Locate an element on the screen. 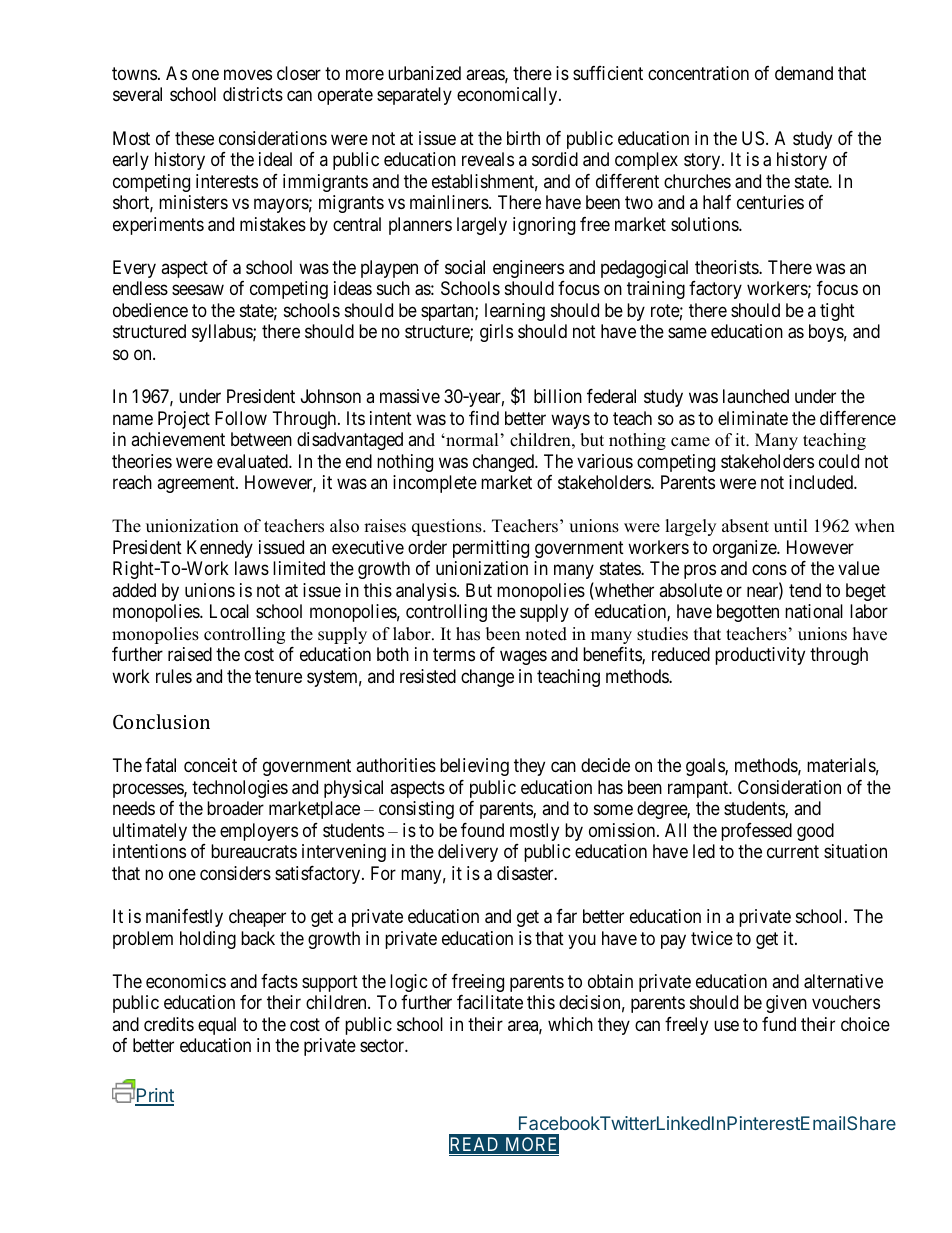 The width and height of the screenshot is (952, 1233). demand is located at coordinates (804, 73).
